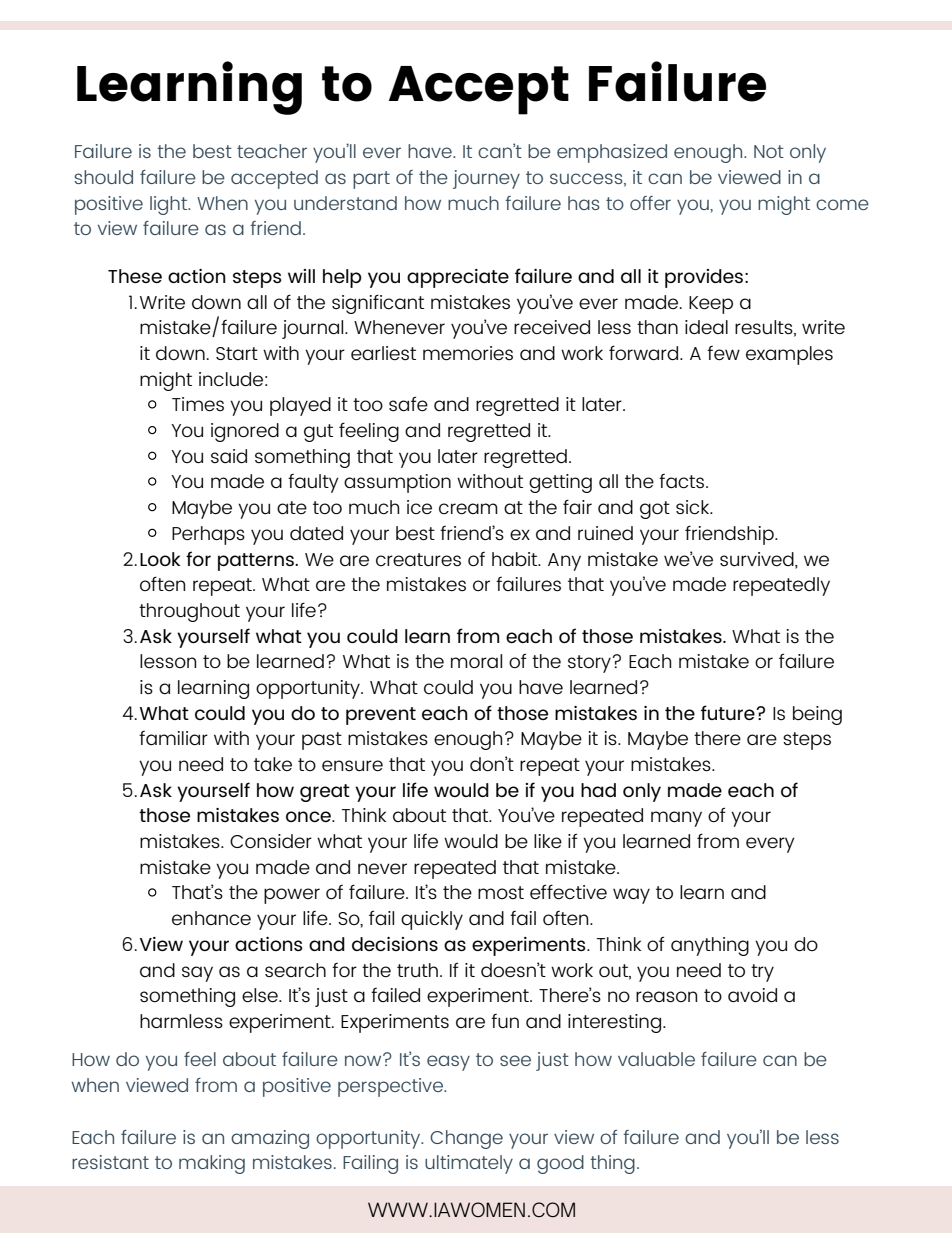 This screenshot has height=1233, width=952. Describe the element at coordinates (169, 205) in the screenshot. I see `light` at that location.
